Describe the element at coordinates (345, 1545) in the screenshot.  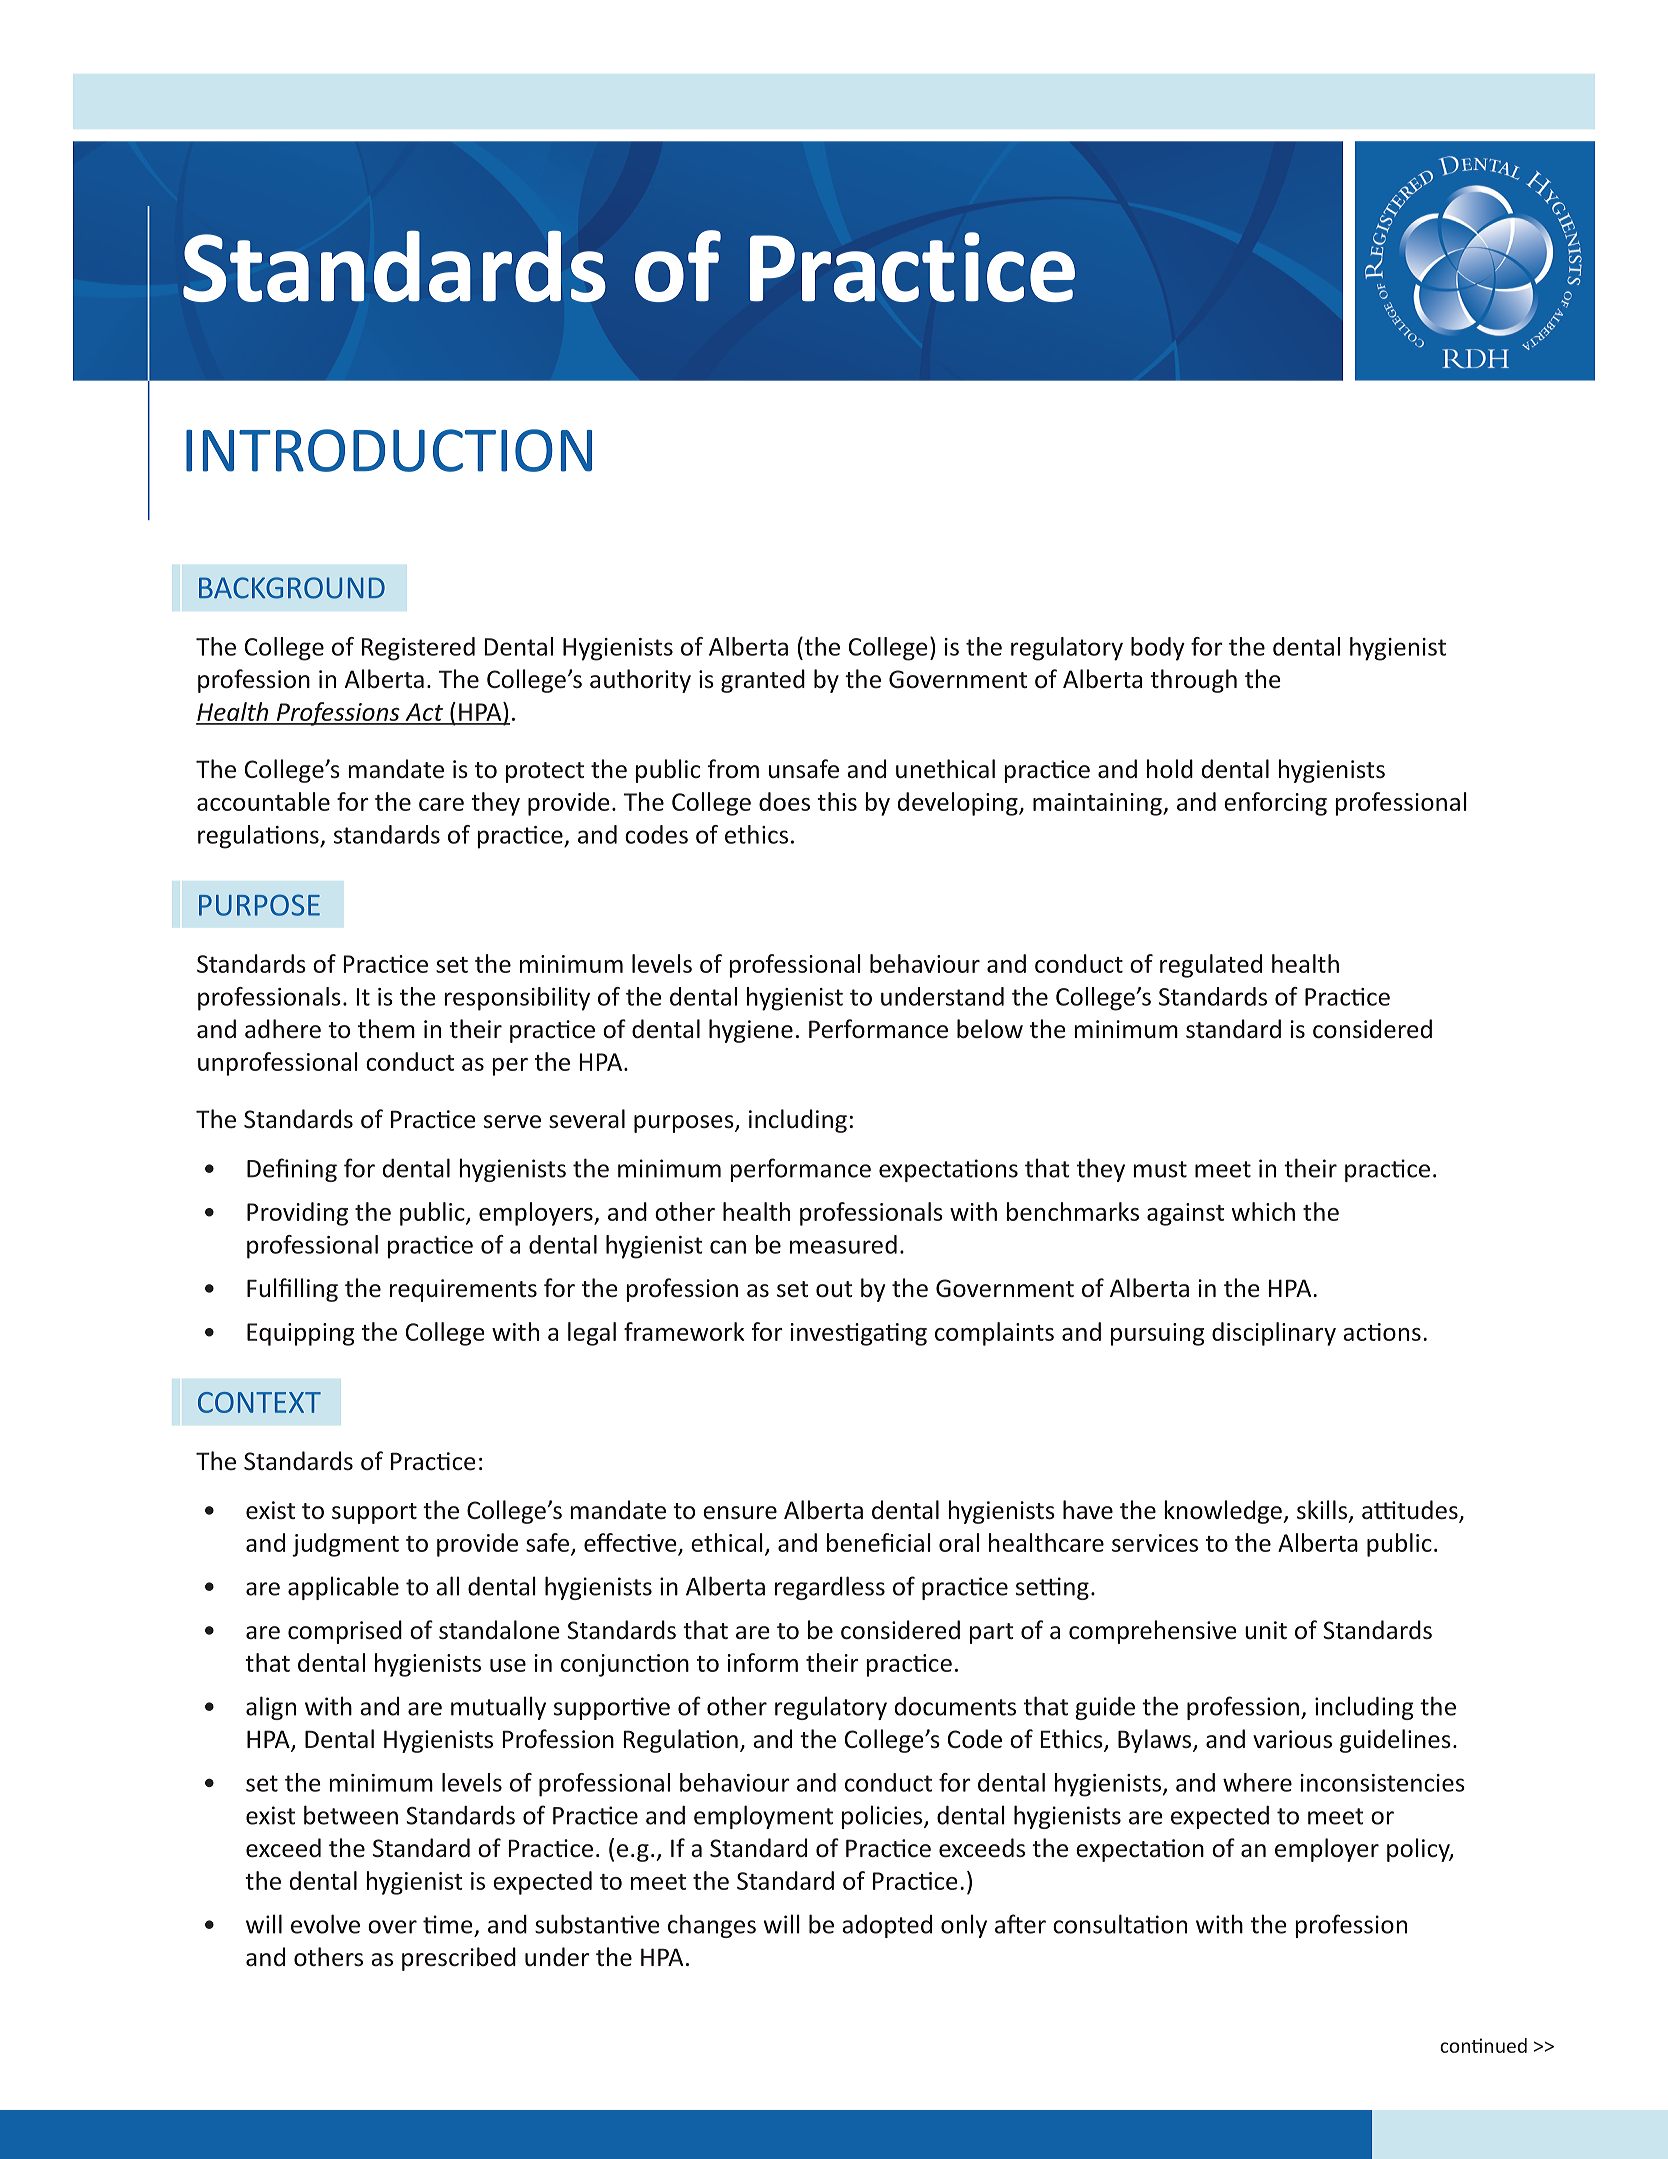
I see `judgment` at that location.
